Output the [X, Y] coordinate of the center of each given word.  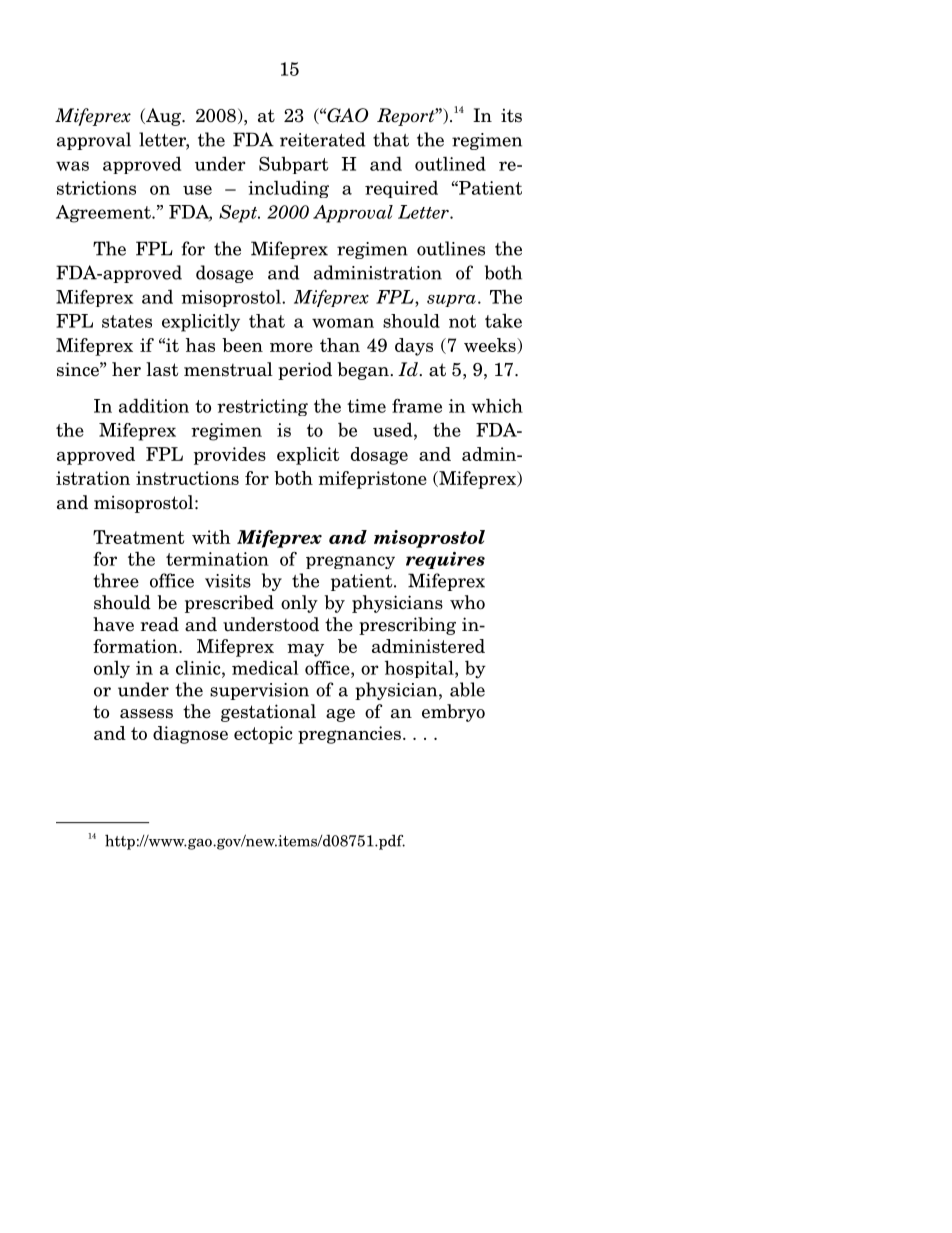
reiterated [322, 139]
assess [146, 714]
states [127, 321]
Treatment [138, 537]
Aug [164, 117]
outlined [450, 163]
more [291, 347]
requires [445, 560]
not [462, 321]
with [211, 537]
